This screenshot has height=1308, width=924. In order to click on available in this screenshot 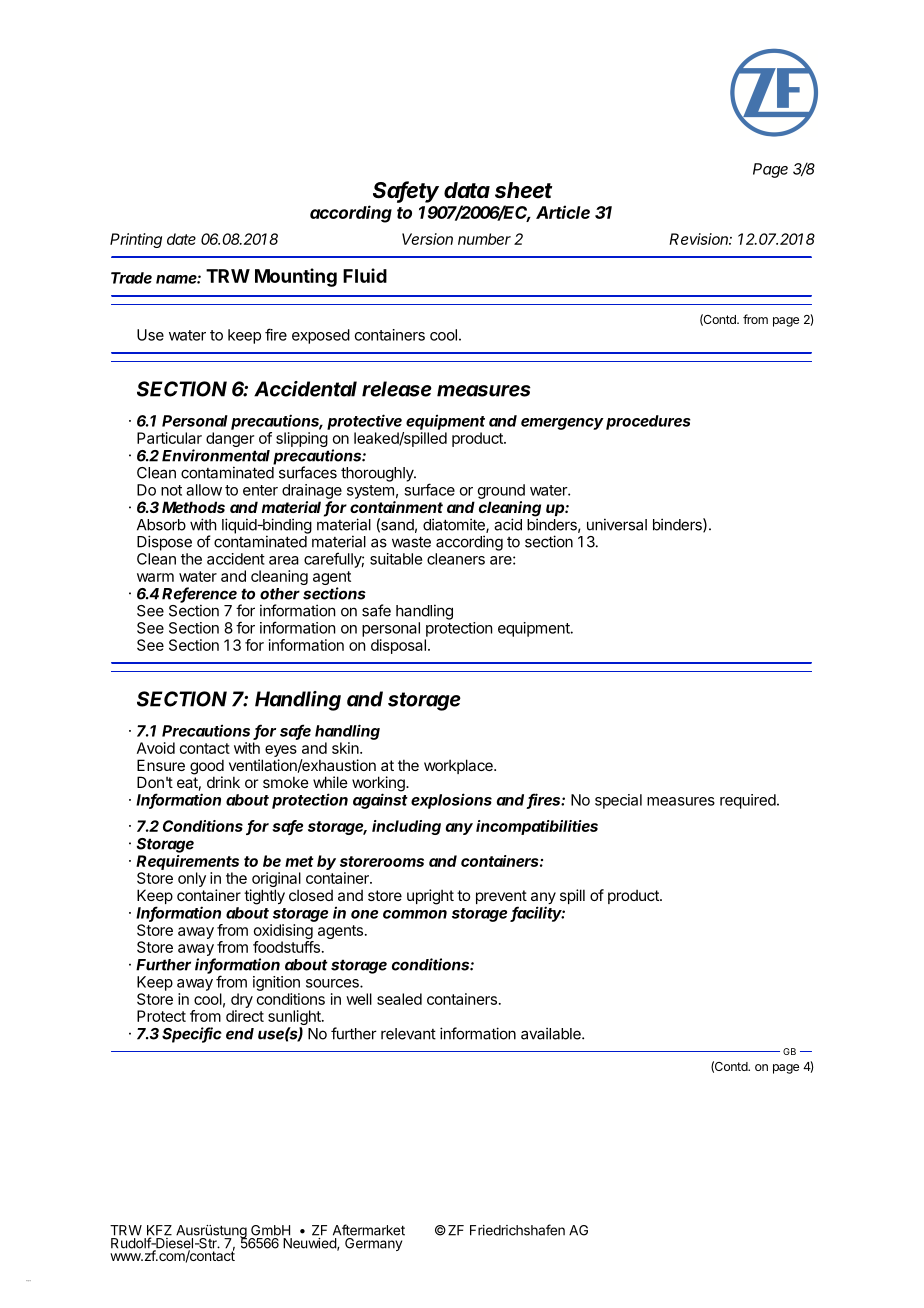, I will do `click(552, 1033)`.
